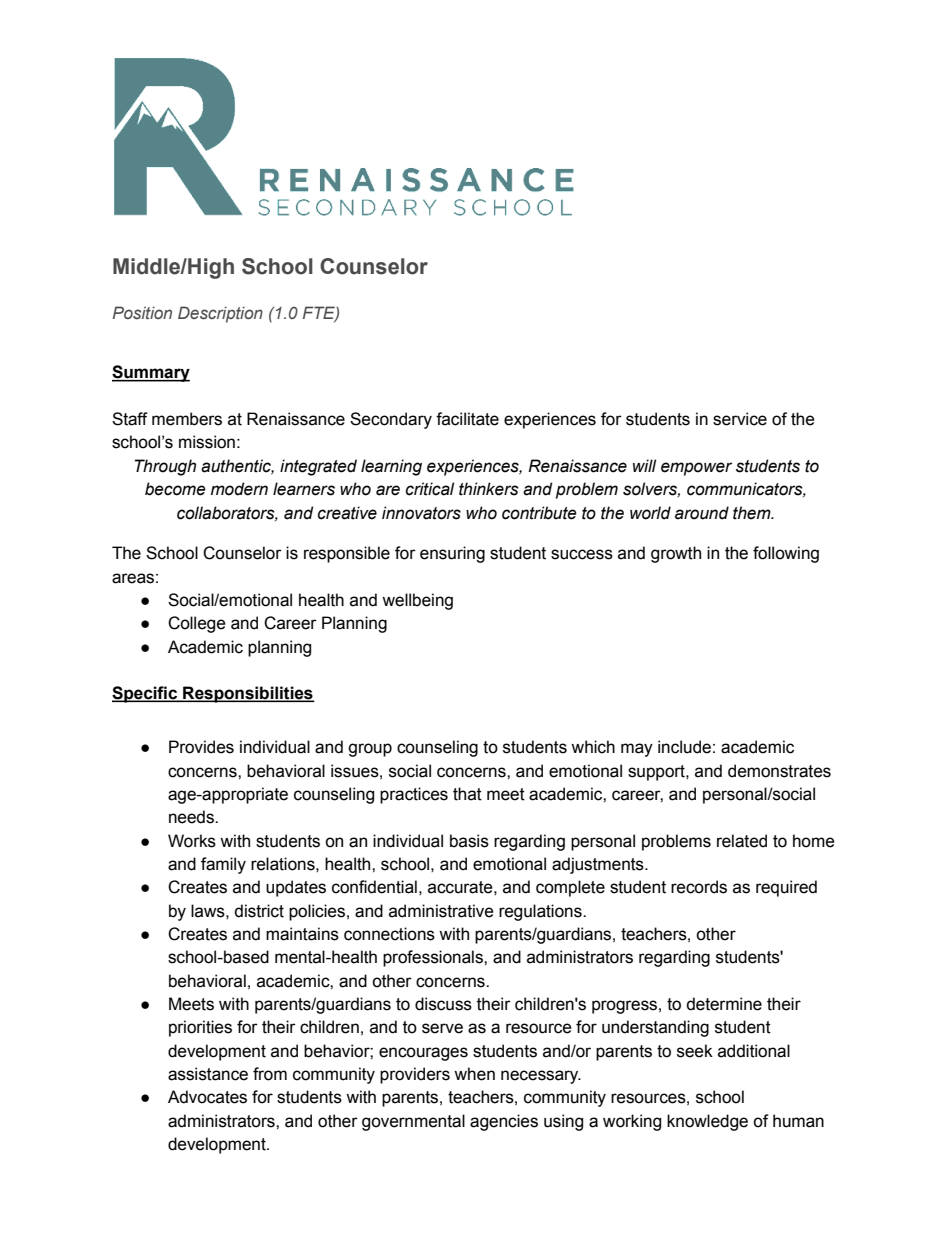 The width and height of the screenshot is (952, 1233). What do you see at coordinates (779, 771) in the screenshot?
I see `demonstrates` at bounding box center [779, 771].
